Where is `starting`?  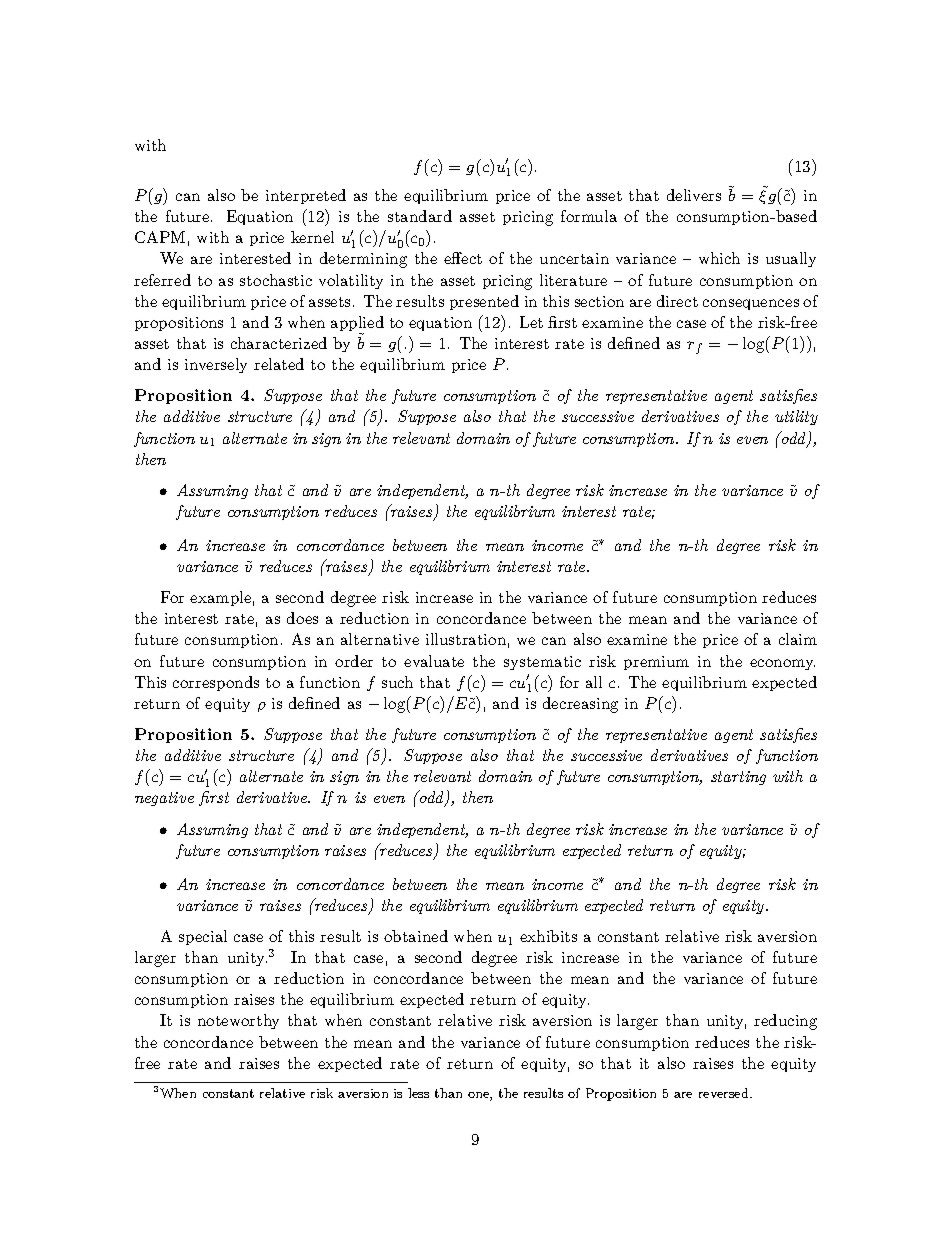
starting is located at coordinates (738, 778).
